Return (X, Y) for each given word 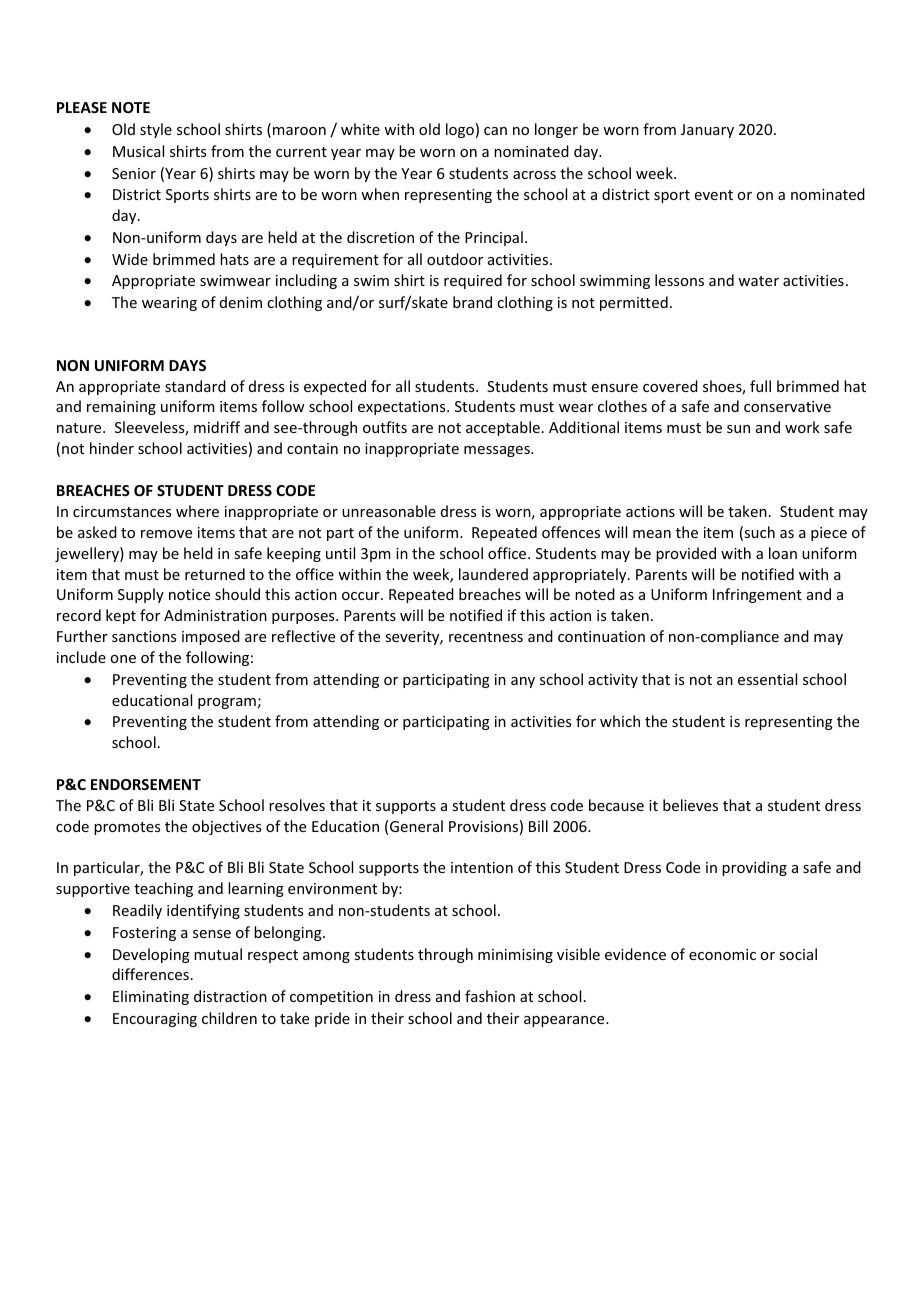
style (156, 130)
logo (460, 130)
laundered (493, 574)
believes (690, 805)
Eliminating (151, 997)
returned (215, 574)
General (416, 826)
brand (472, 302)
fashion (490, 996)
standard (195, 386)
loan (783, 553)
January (707, 131)
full (760, 386)
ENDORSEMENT (146, 784)
